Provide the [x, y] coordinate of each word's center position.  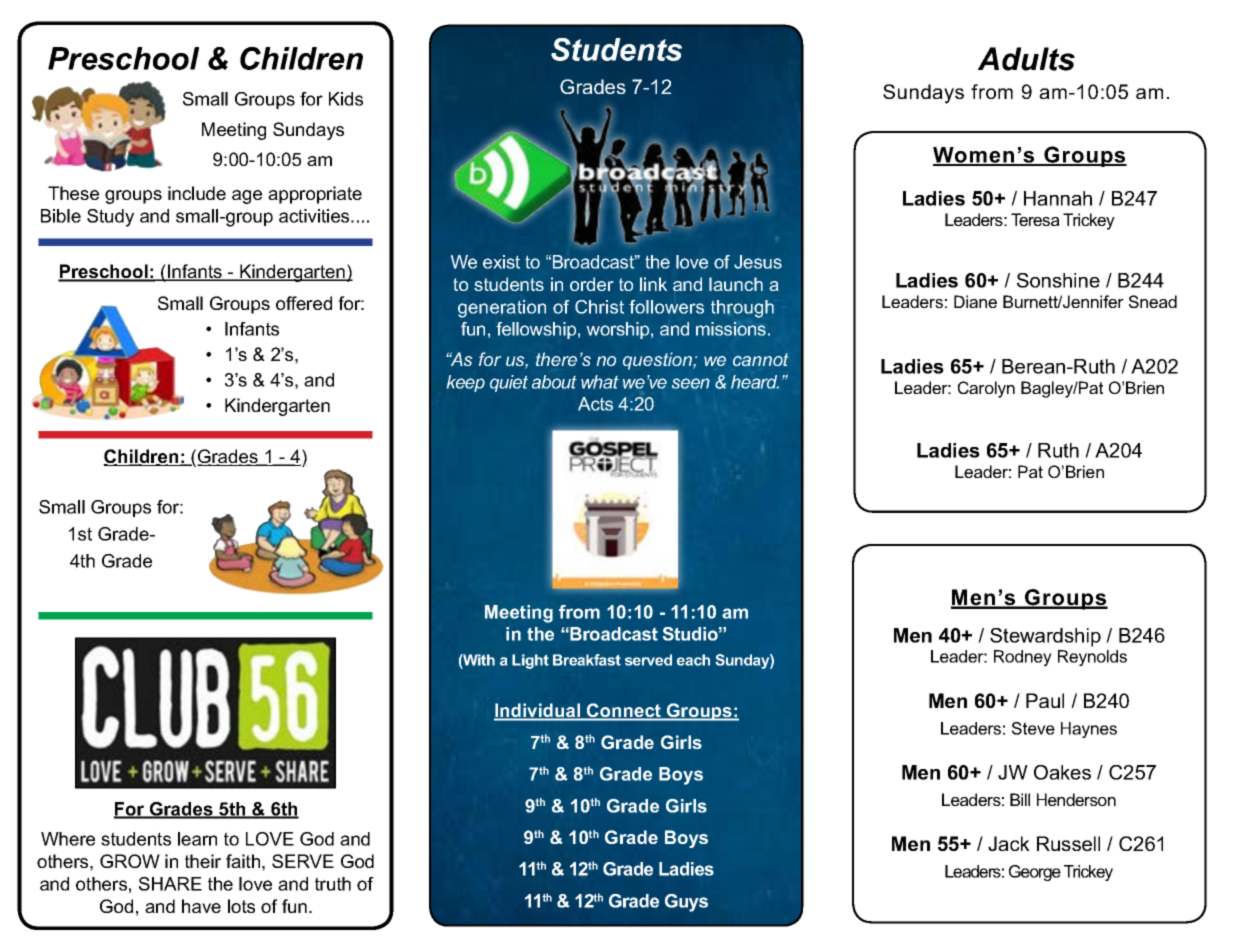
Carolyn [986, 389]
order [592, 284]
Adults [1026, 59]
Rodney [1023, 658]
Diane [975, 301]
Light [530, 661]
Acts [595, 404]
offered [304, 303]
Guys [686, 903]
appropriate [315, 195]
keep [466, 383]
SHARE [170, 884]
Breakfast [587, 660]
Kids [346, 99]
